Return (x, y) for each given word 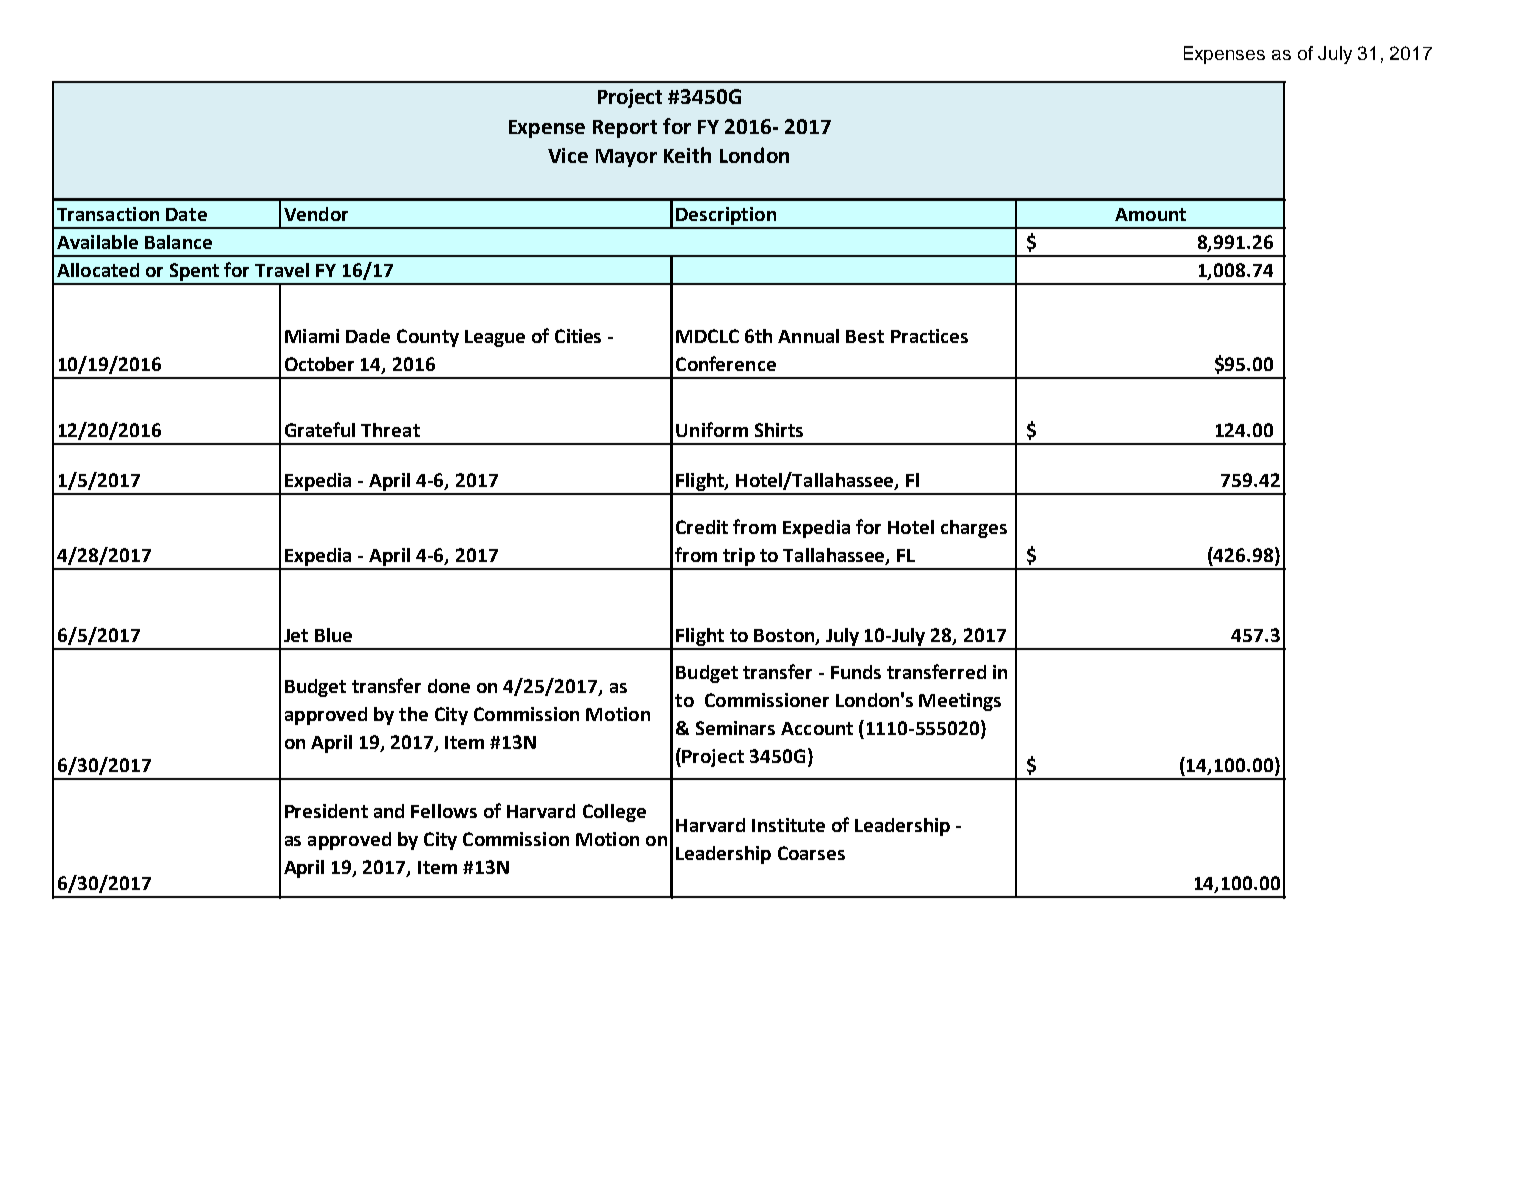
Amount (1150, 214)
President (326, 811)
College (614, 813)
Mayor (626, 158)
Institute (788, 825)
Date (186, 214)
